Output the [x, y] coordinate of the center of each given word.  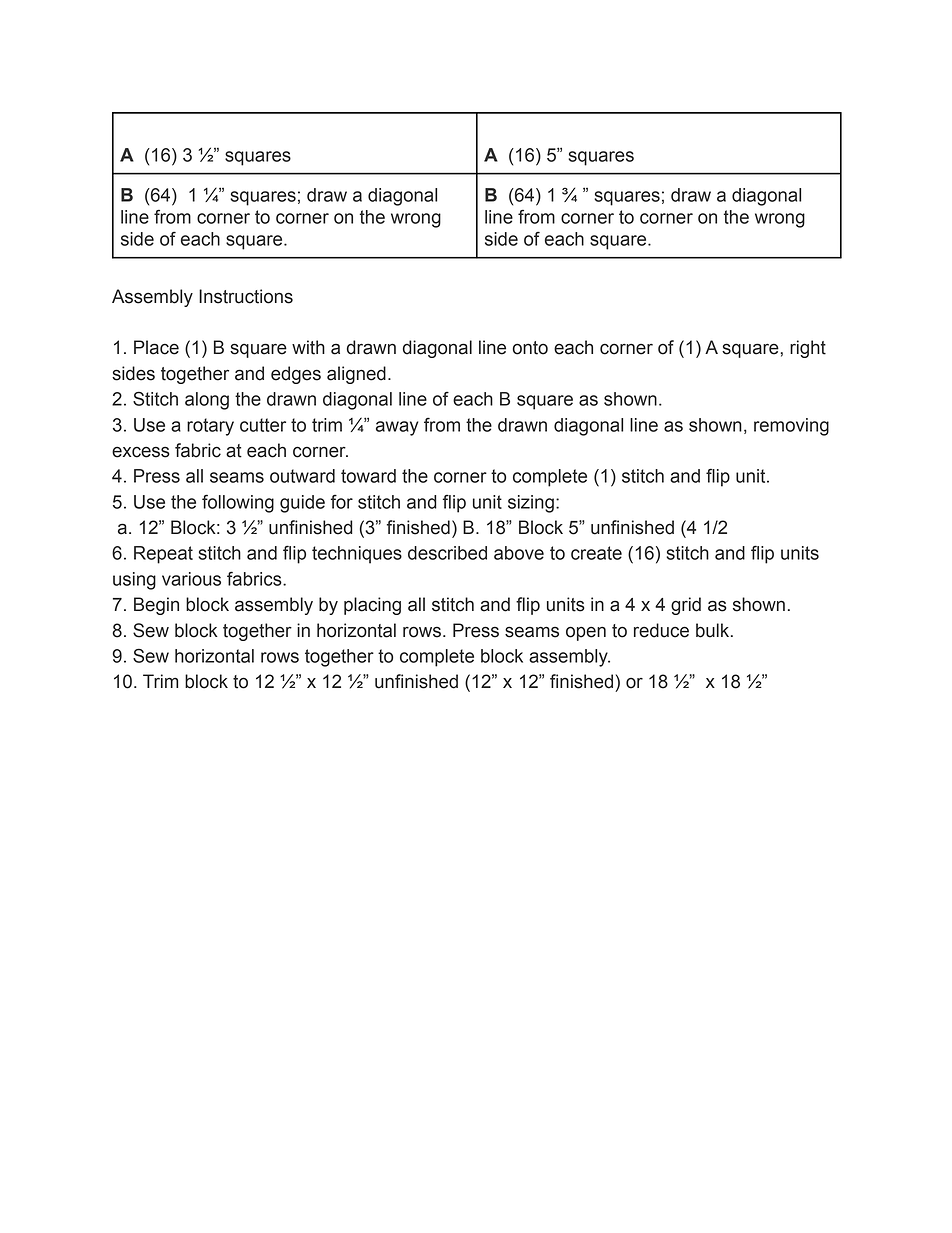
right [808, 349]
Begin [156, 606]
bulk [714, 630]
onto [530, 348]
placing [372, 606]
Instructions [246, 296]
